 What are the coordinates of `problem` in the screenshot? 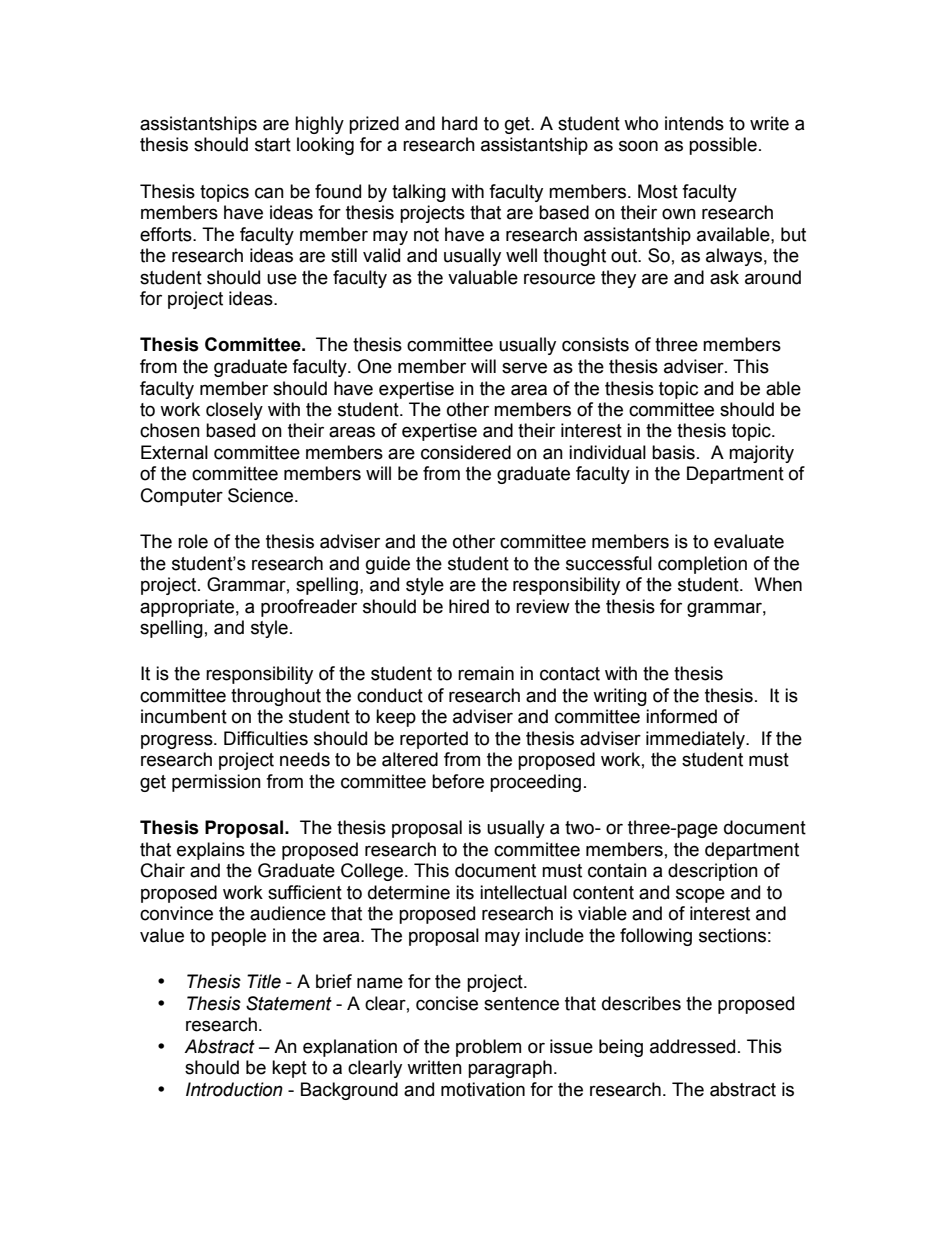 It's located at (488, 1048).
